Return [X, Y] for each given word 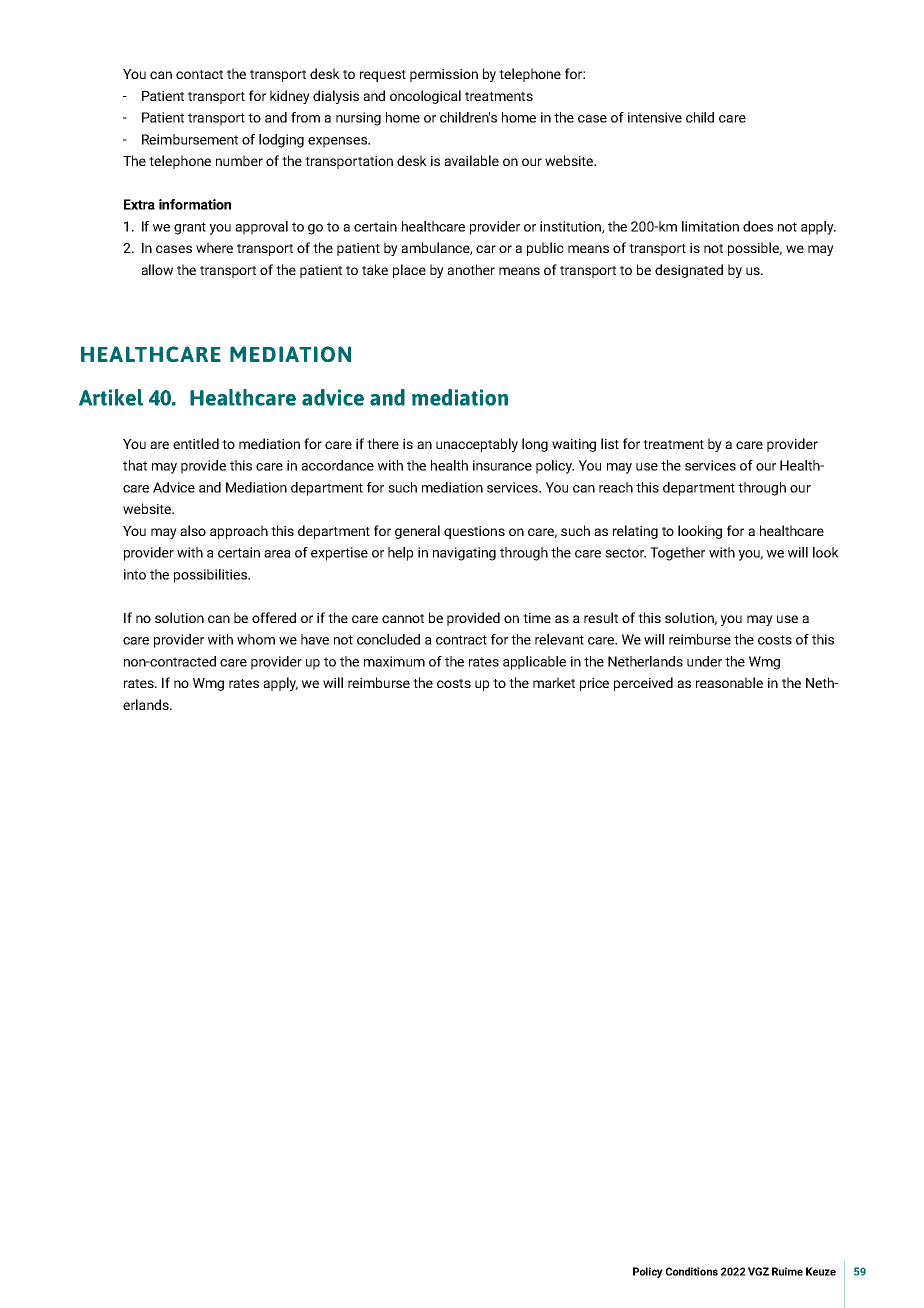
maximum [394, 661]
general [417, 532]
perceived [643, 684]
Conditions [692, 1271]
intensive [655, 117]
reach [616, 487]
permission [444, 75]
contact [199, 74]
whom [256, 639]
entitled [196, 443]
